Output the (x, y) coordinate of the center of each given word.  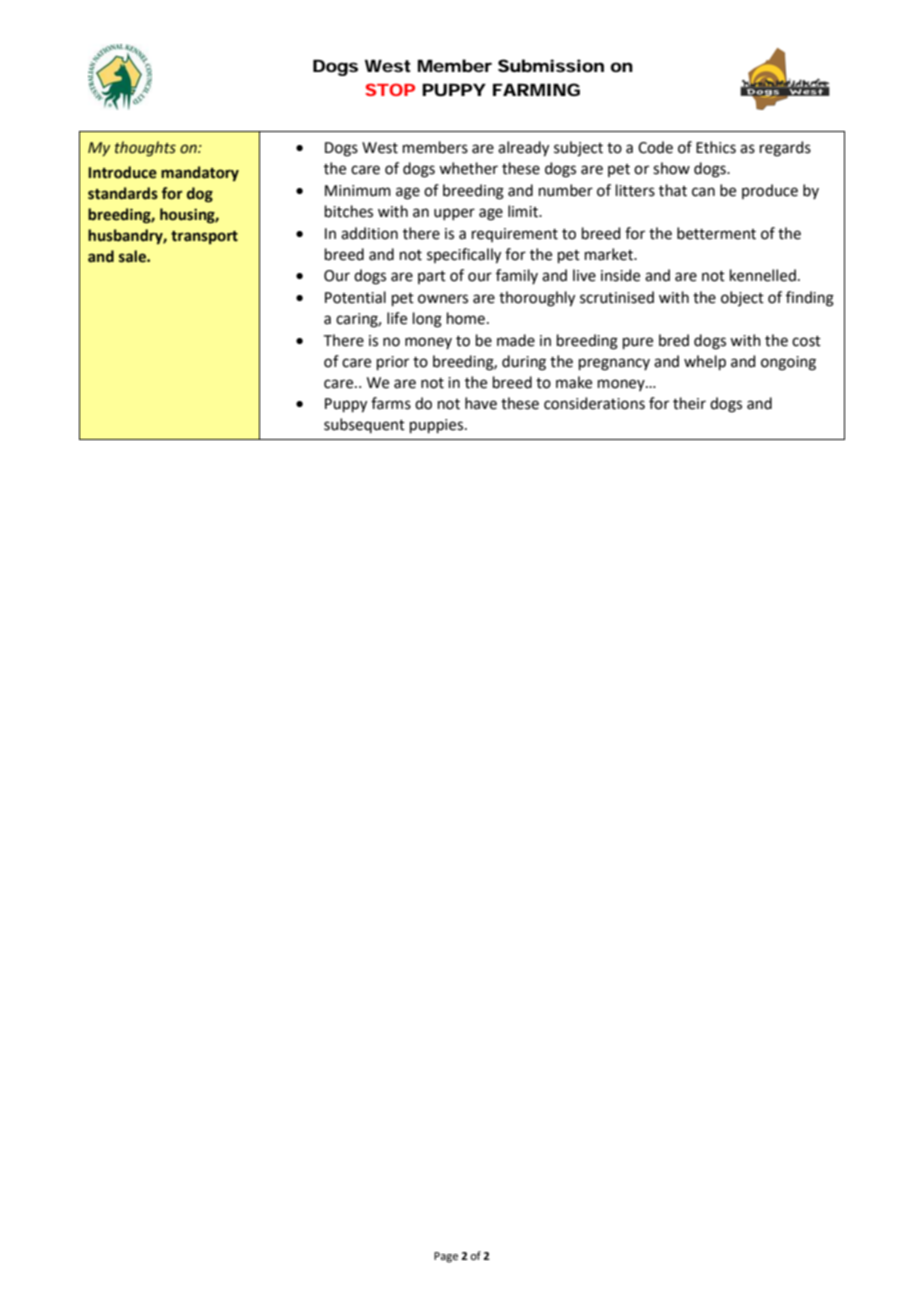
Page (446, 1257)
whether (468, 168)
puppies (438, 426)
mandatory (200, 173)
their (689, 403)
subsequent (364, 425)
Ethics (716, 147)
